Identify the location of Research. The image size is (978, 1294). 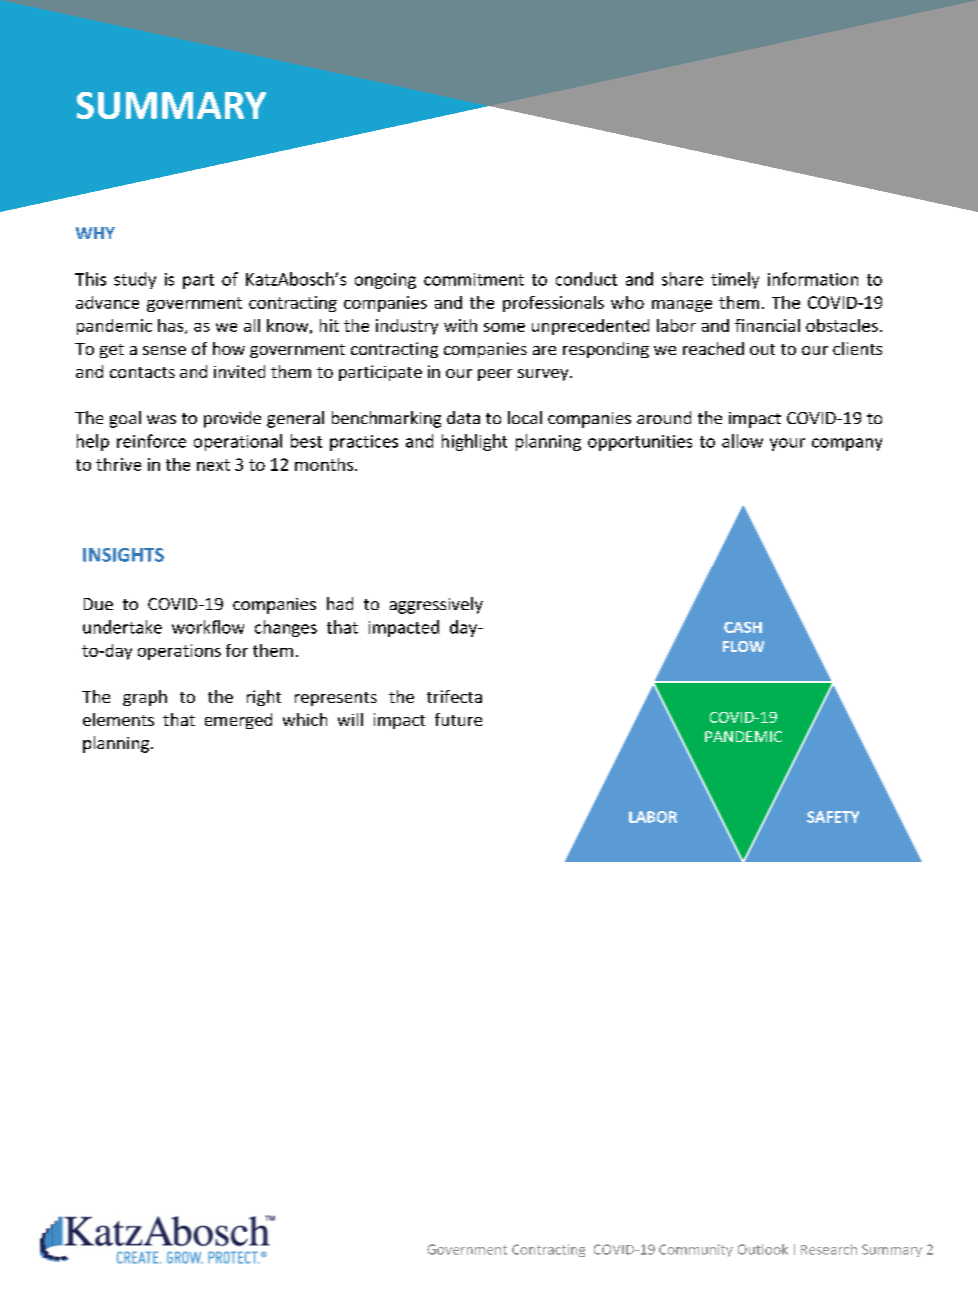
(829, 1249).
